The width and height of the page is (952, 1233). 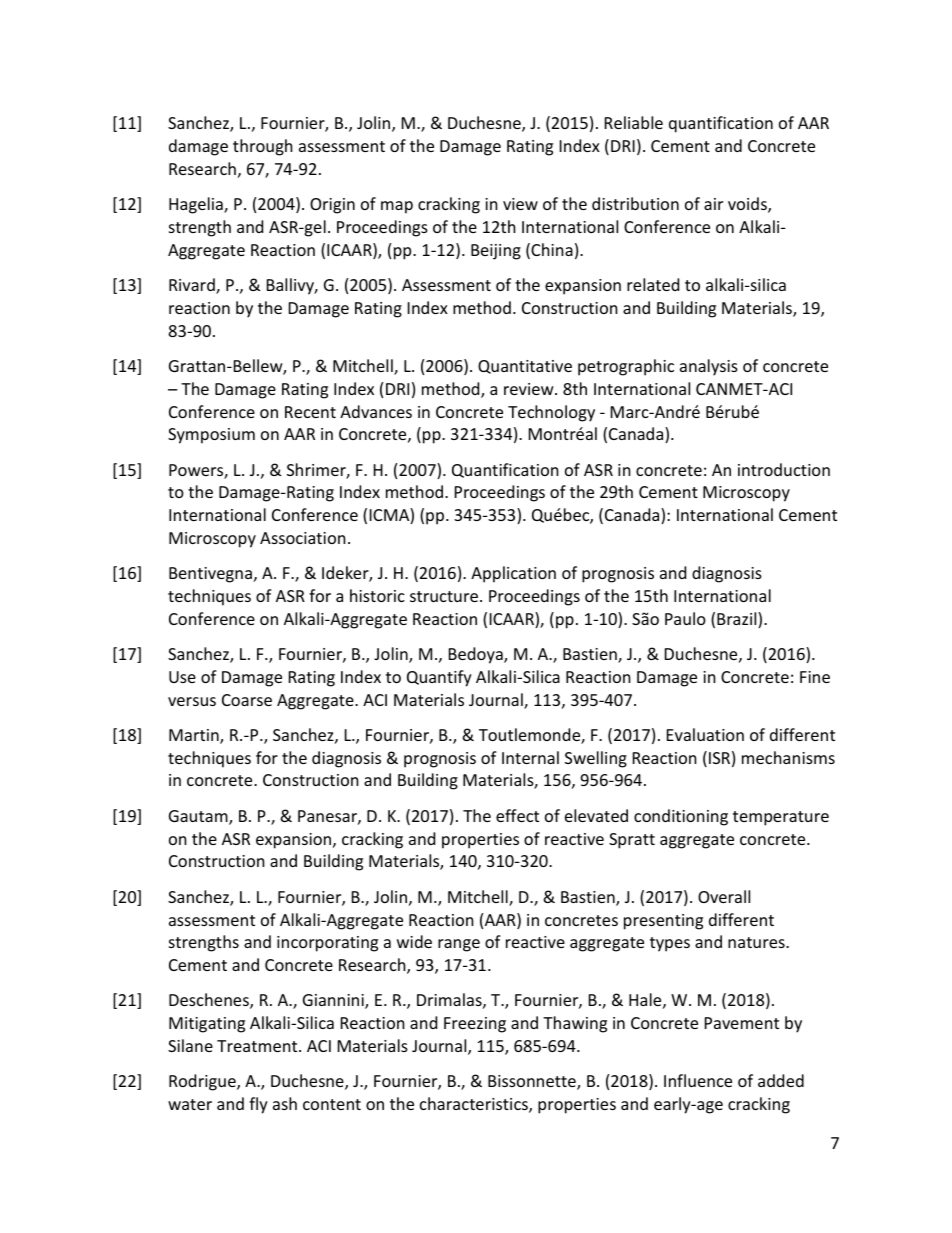 What do you see at coordinates (724, 896) in the page?
I see `Overall` at bounding box center [724, 896].
